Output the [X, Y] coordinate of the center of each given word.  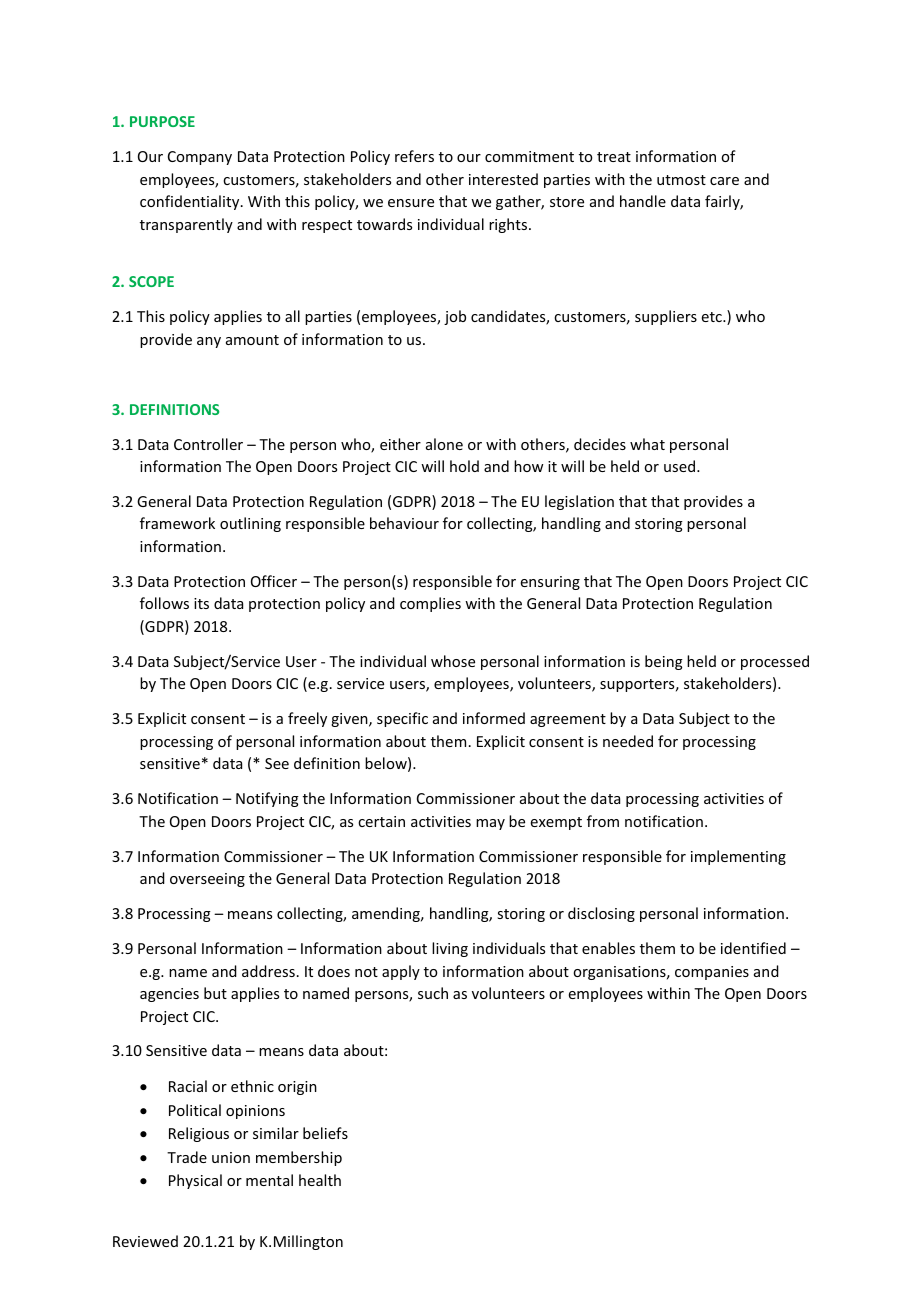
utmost [681, 180]
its [201, 603]
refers [414, 156]
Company [200, 158]
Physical [195, 1181]
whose [453, 661]
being [664, 662]
